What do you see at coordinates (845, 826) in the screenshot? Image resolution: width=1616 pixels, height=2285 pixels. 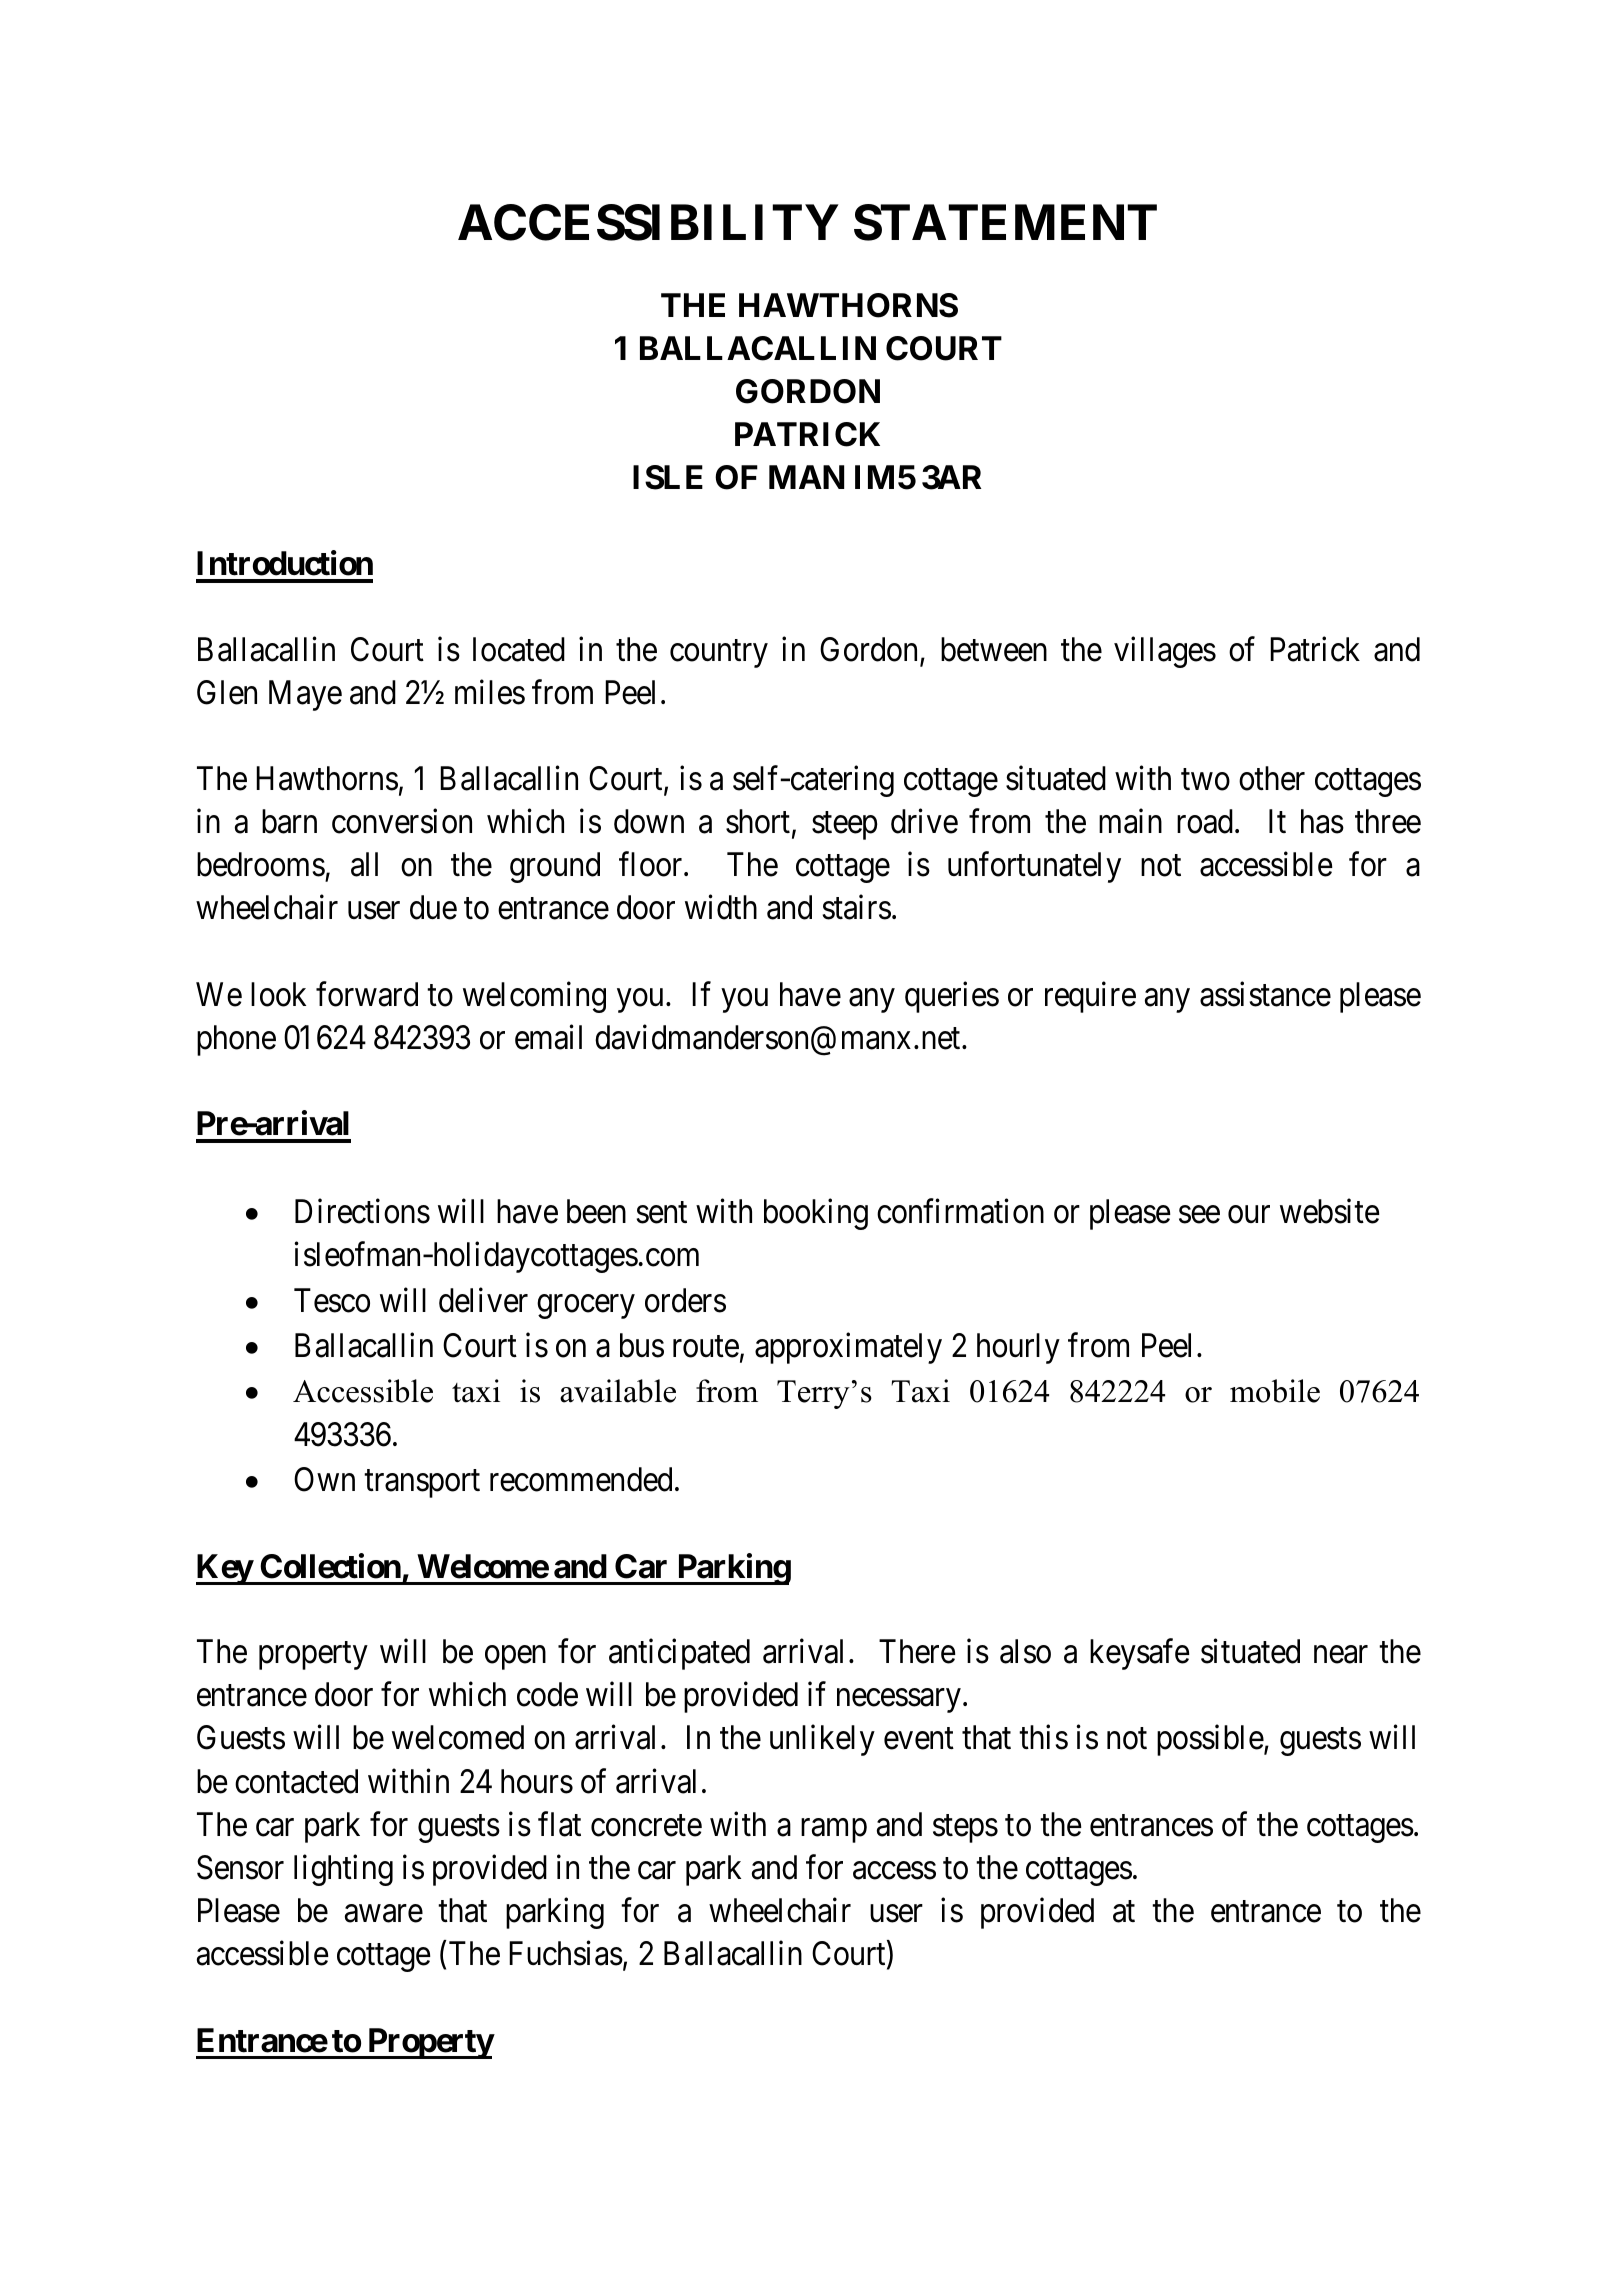 I see `steep` at bounding box center [845, 826].
